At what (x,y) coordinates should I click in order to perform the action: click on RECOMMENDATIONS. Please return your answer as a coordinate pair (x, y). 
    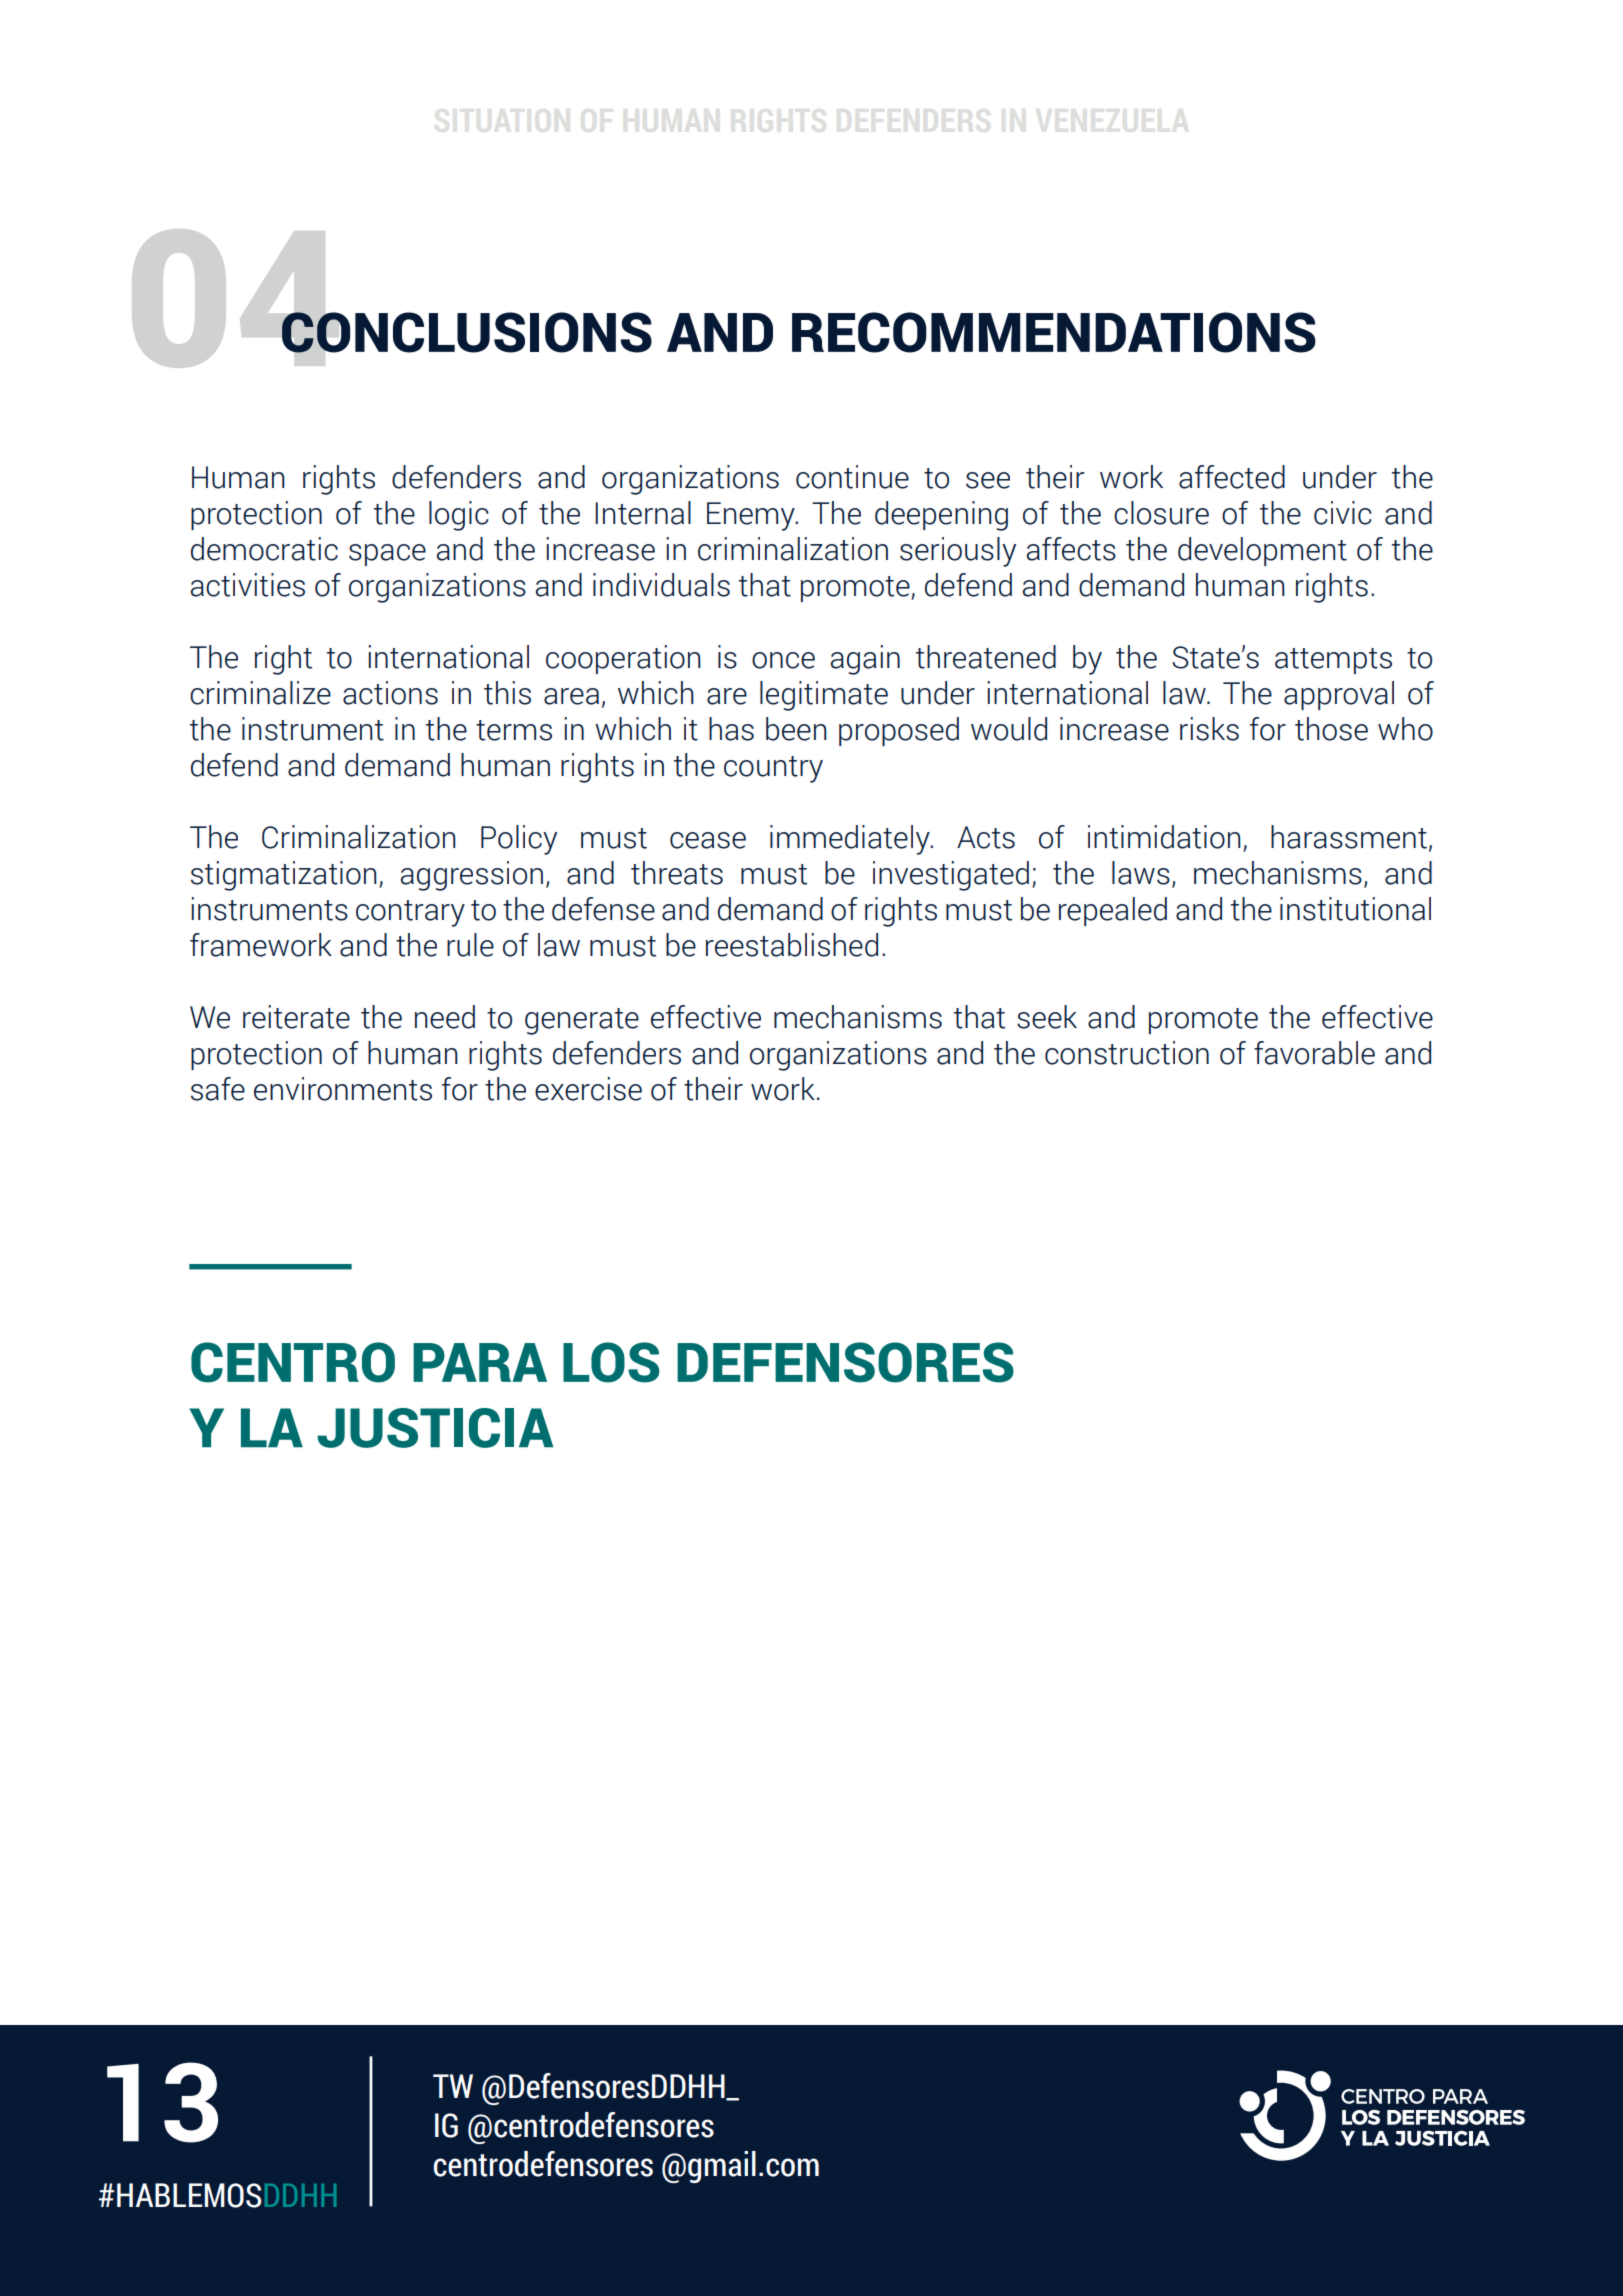
    Looking at the image, I should click on (1054, 332).
